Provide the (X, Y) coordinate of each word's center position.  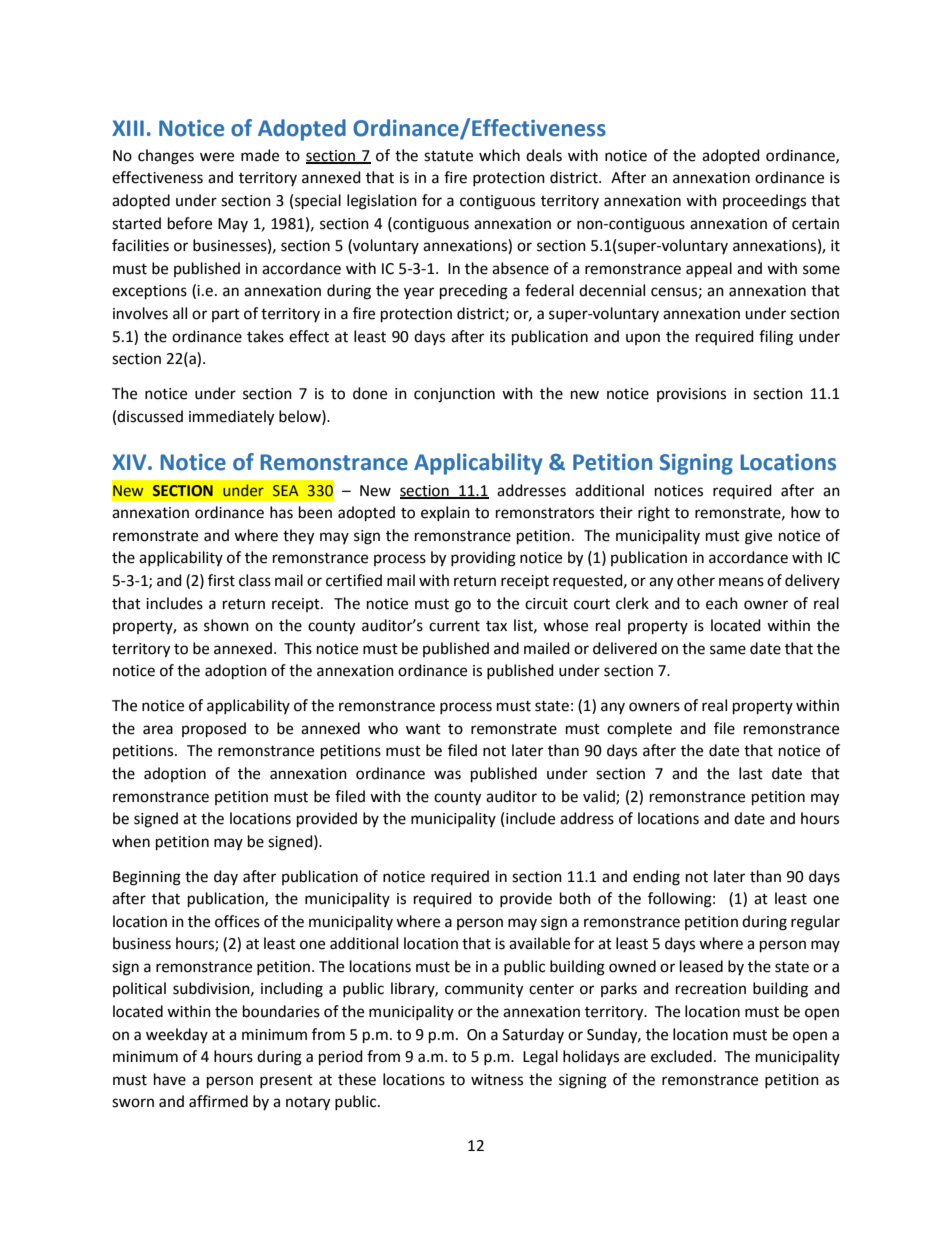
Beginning (147, 878)
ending (656, 878)
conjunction (454, 395)
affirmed (218, 1101)
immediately (231, 418)
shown (226, 625)
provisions (691, 395)
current (454, 626)
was (447, 775)
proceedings (764, 202)
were (217, 157)
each (722, 603)
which (499, 155)
